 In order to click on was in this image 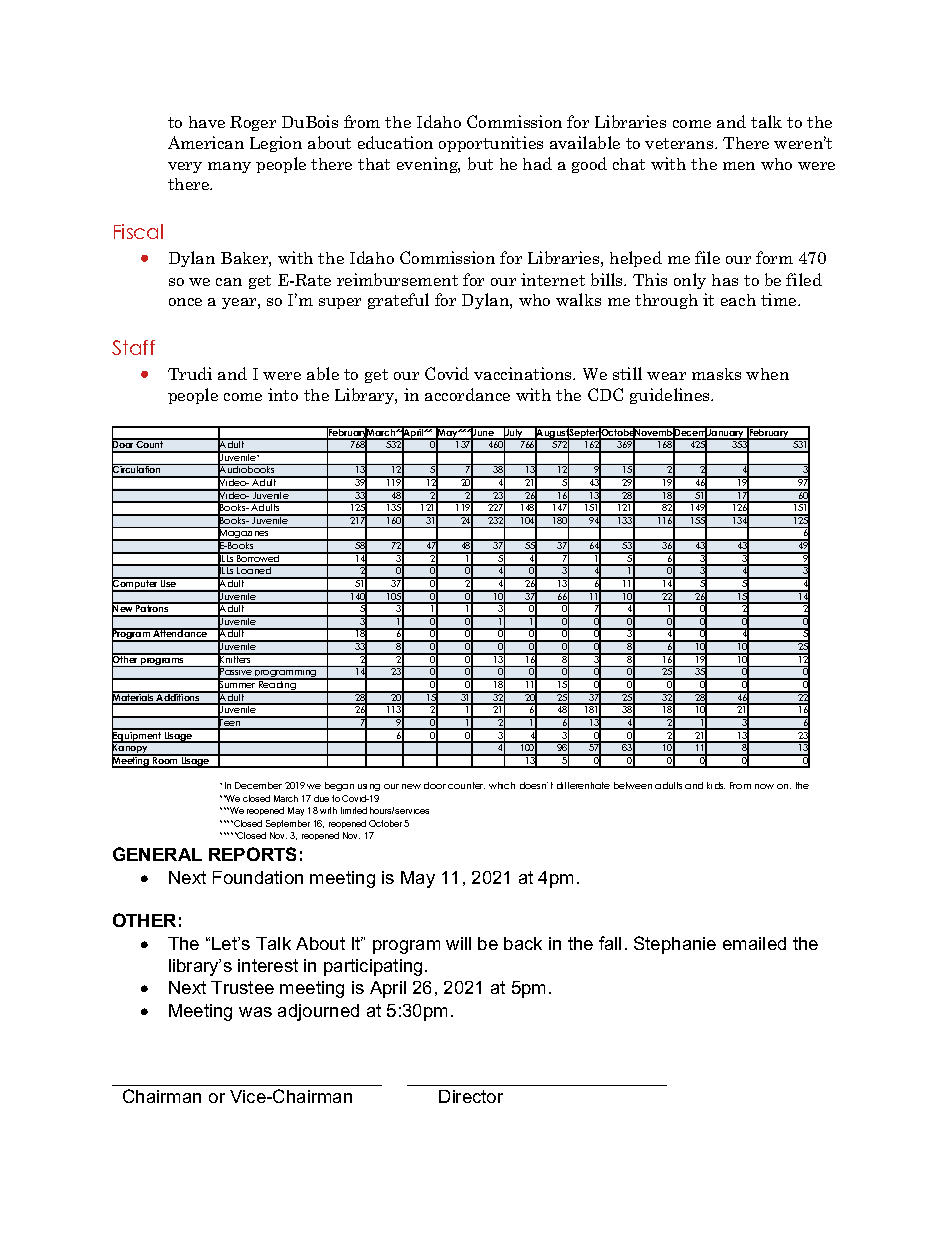, I will do `click(255, 1012)`.
